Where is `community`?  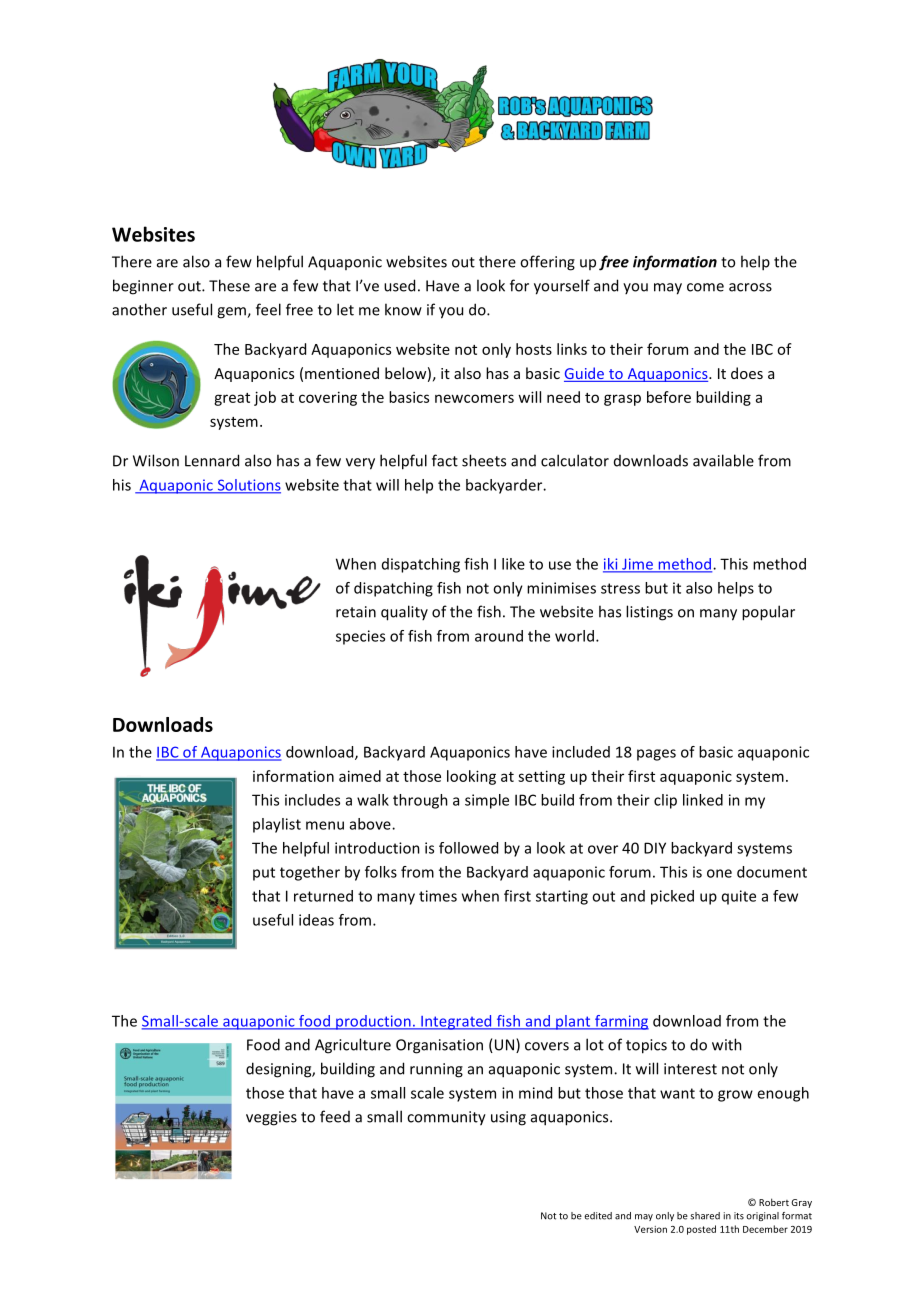 community is located at coordinates (446, 1118).
